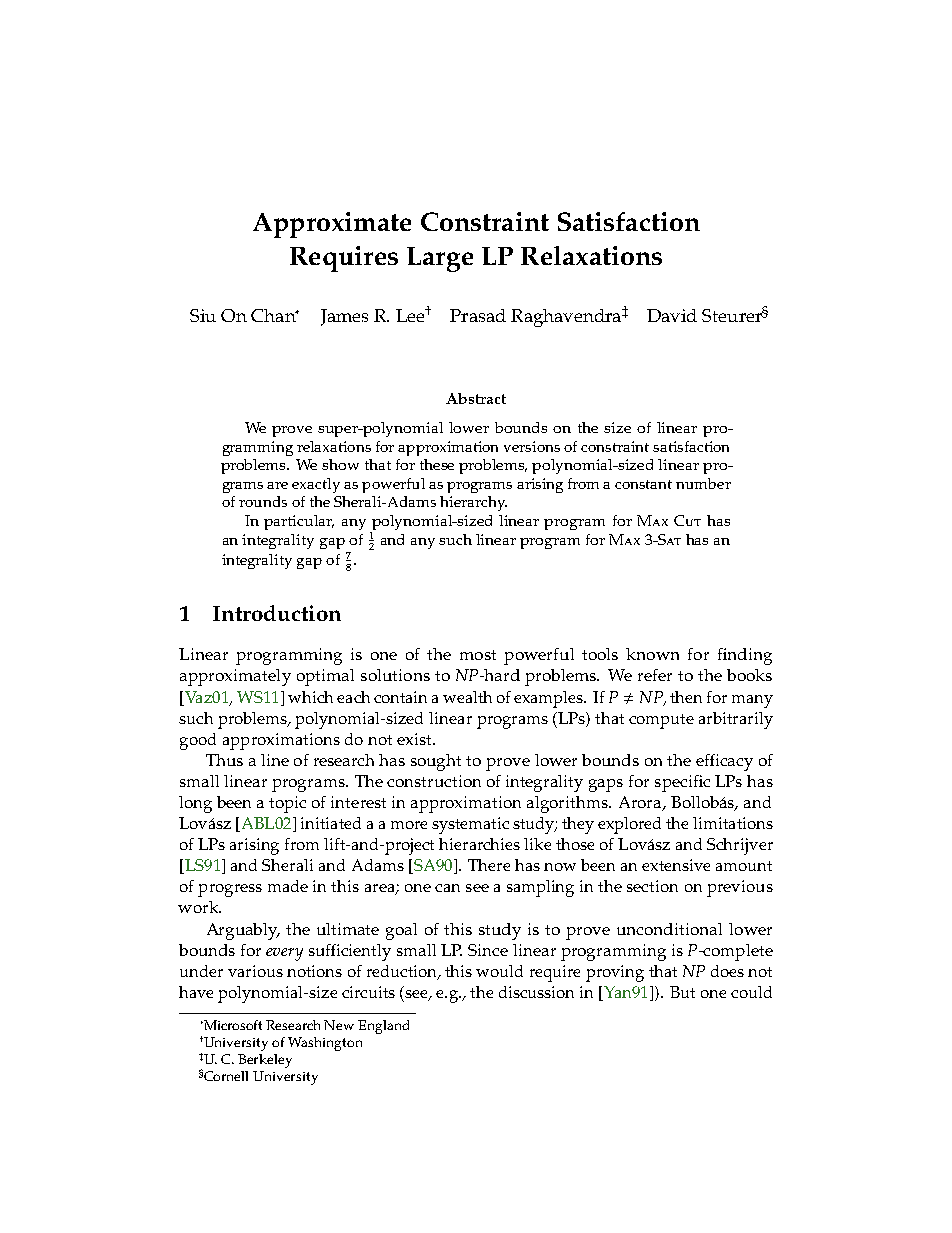 This image has height=1233, width=952. What do you see at coordinates (437, 464) in the image?
I see `these` at bounding box center [437, 464].
